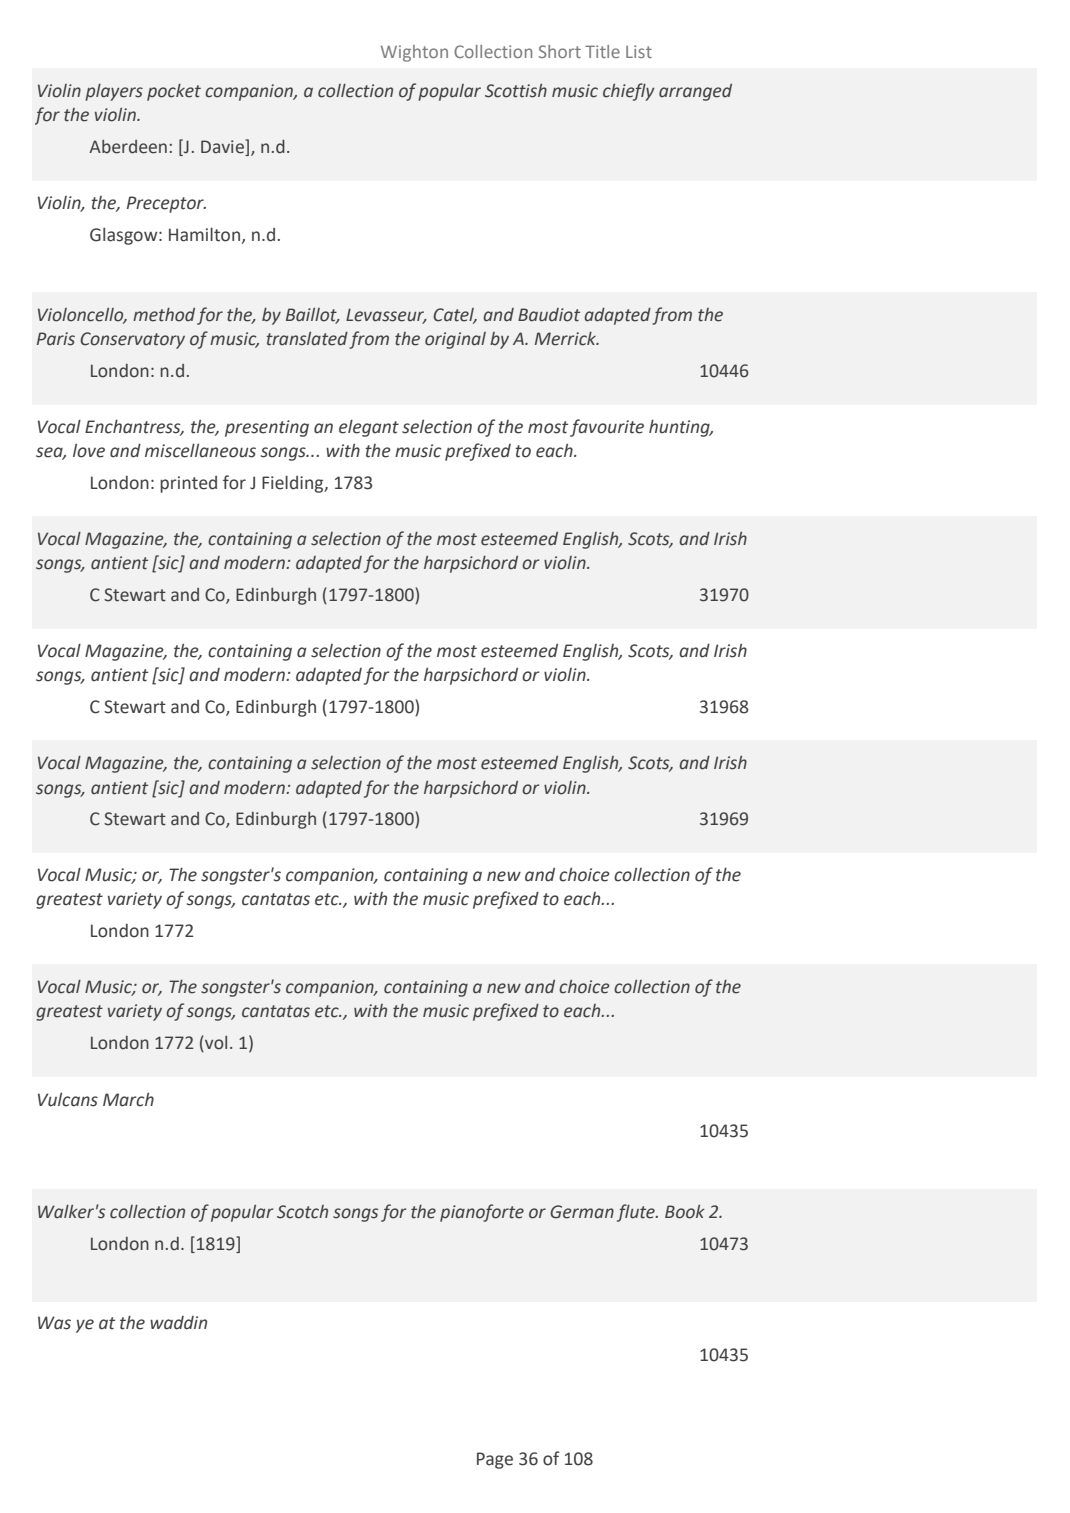  What do you see at coordinates (684, 1212) in the page?
I see `Book` at bounding box center [684, 1212].
